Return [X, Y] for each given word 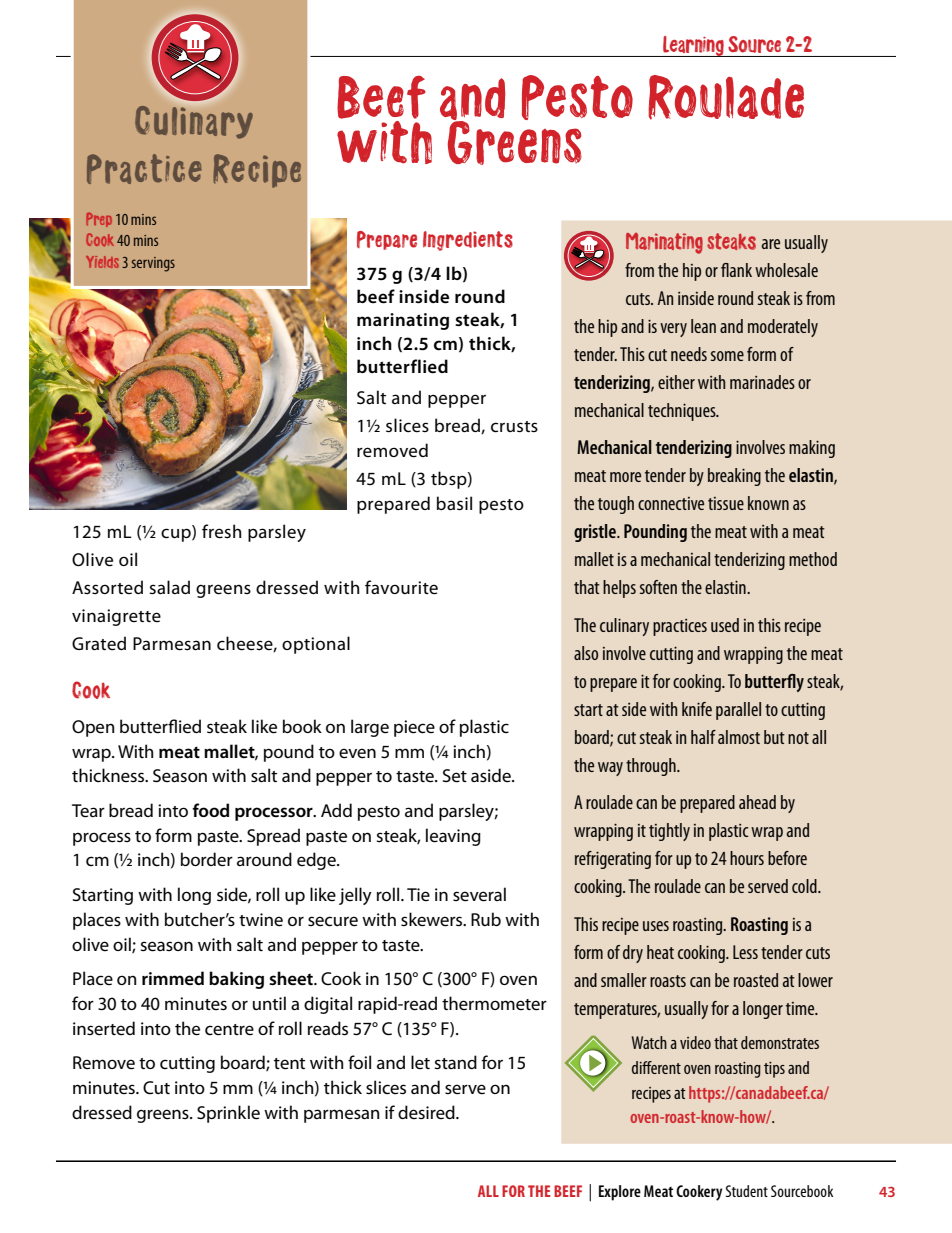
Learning [693, 46]
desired [427, 1112]
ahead [757, 802]
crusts [514, 427]
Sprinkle [228, 1114]
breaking [734, 477]
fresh [221, 531]
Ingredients [468, 241]
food [211, 810]
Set [455, 776]
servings [153, 264]
